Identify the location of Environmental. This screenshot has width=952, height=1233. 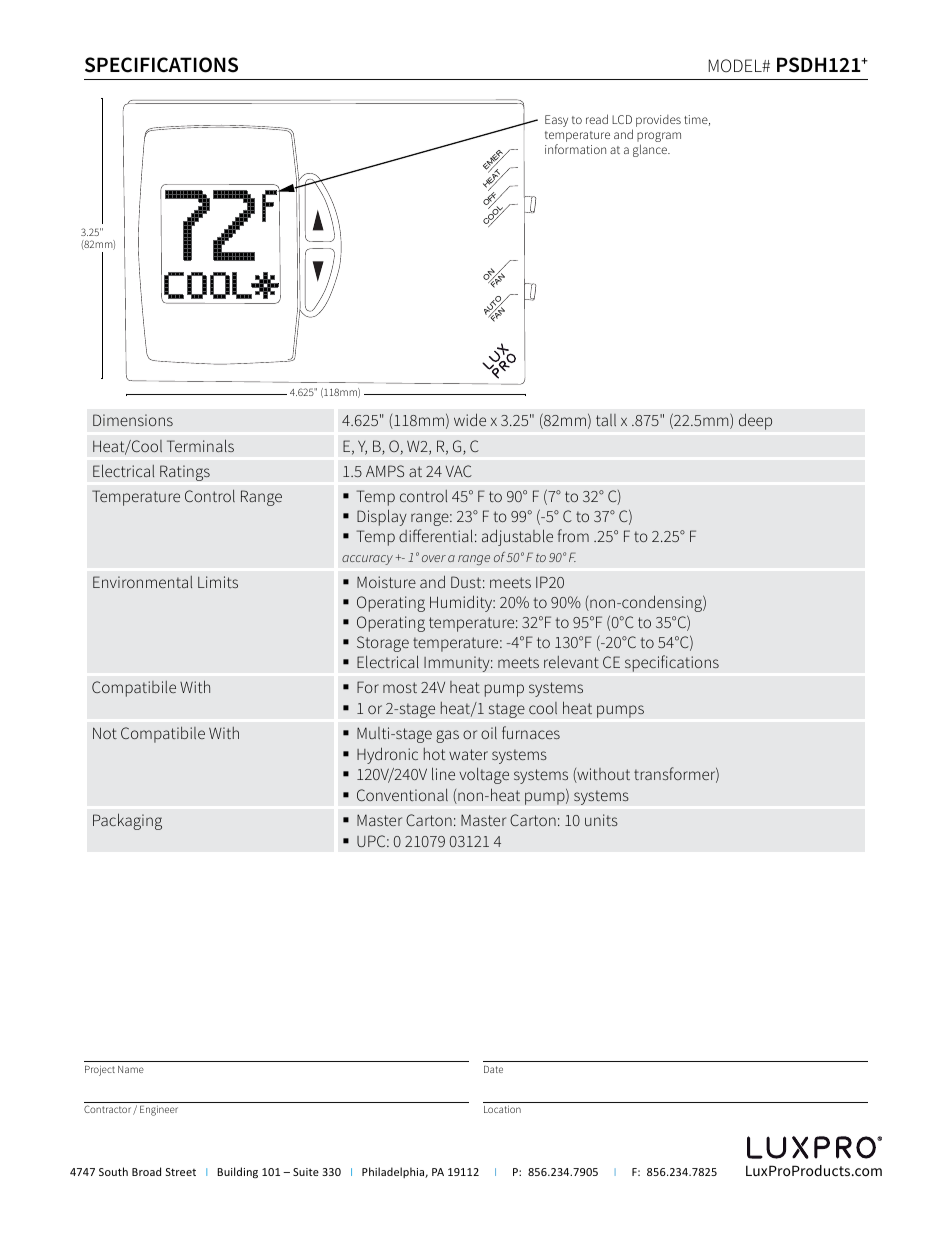
(142, 582).
